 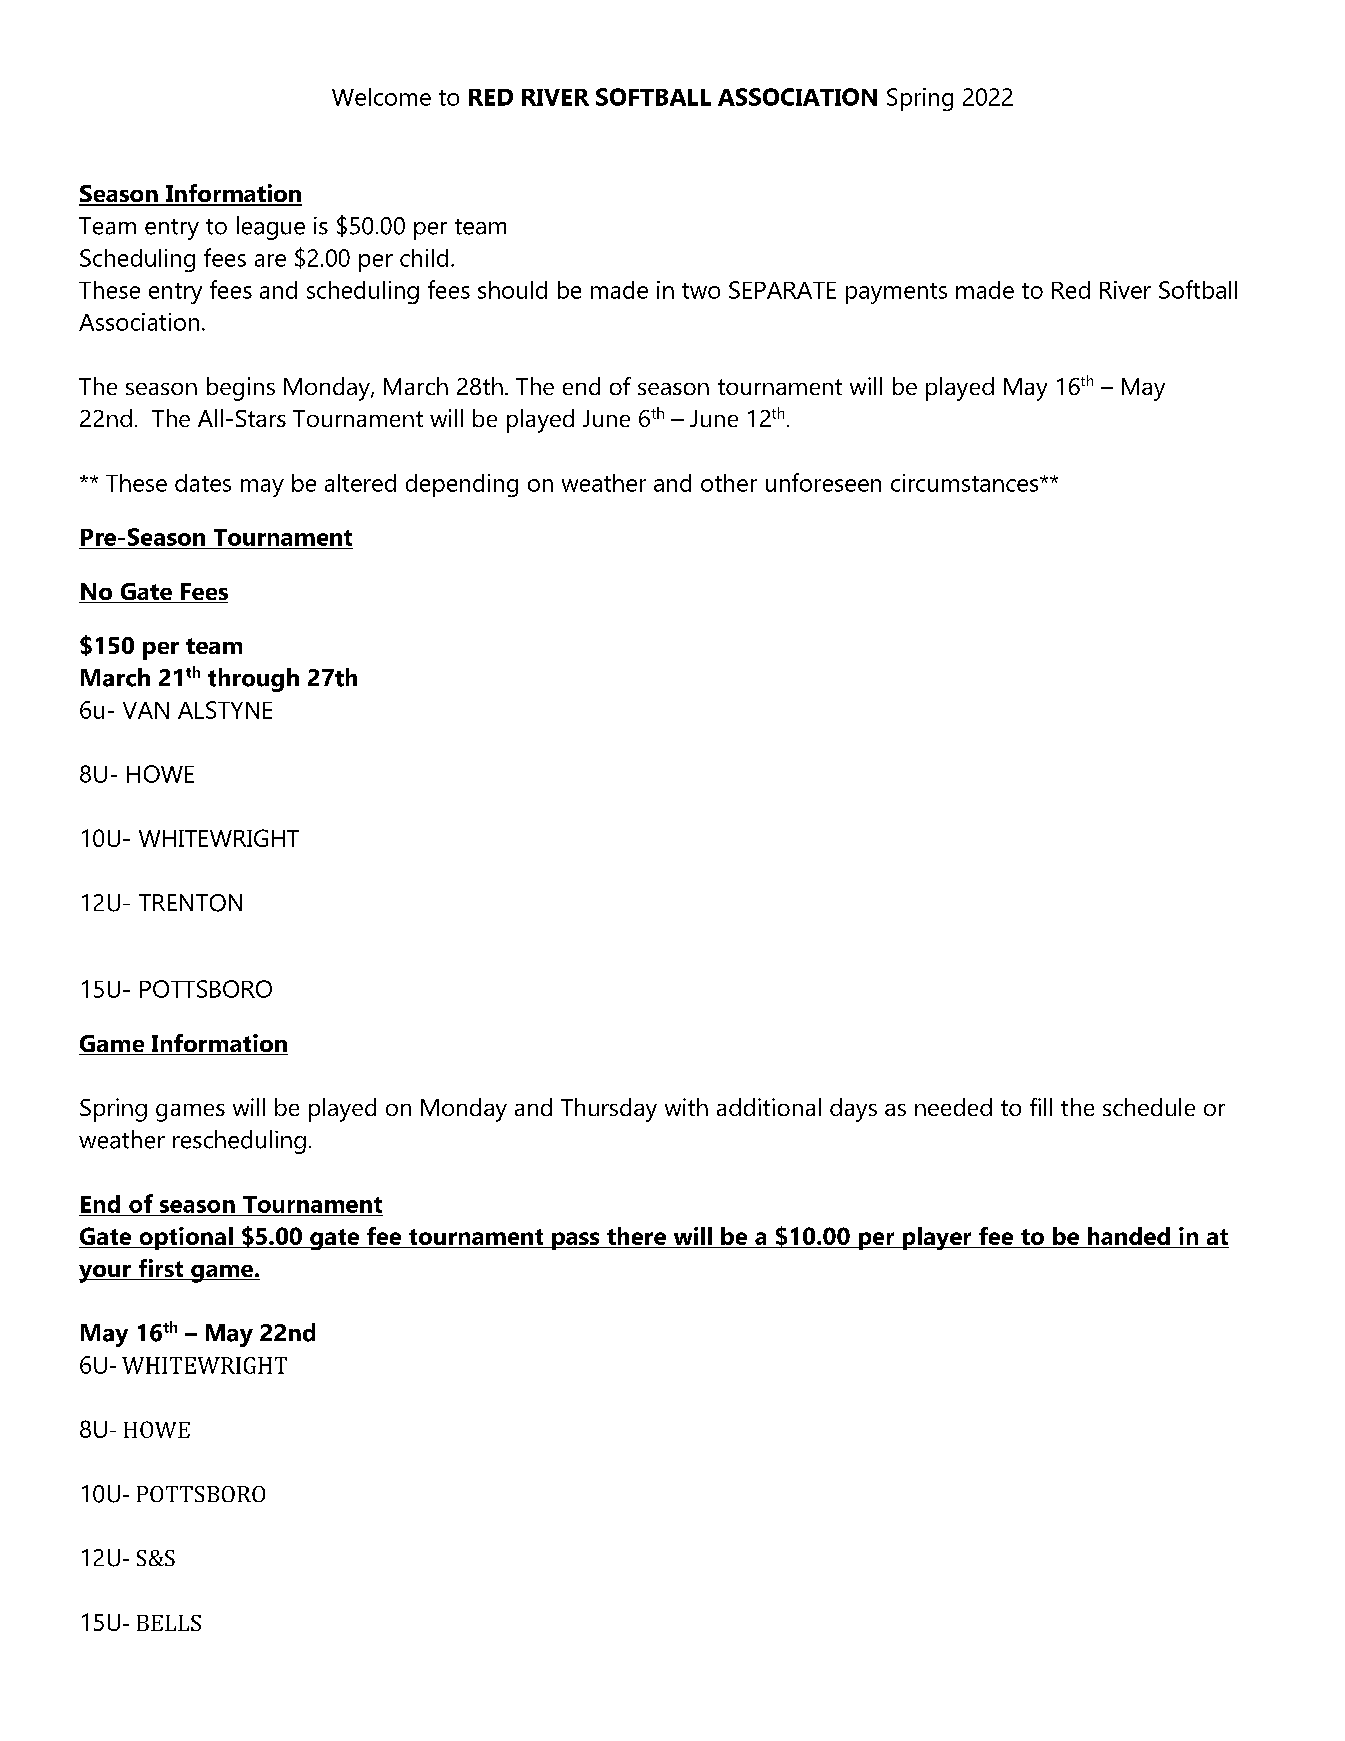 I want to click on payments, so click(x=896, y=293).
